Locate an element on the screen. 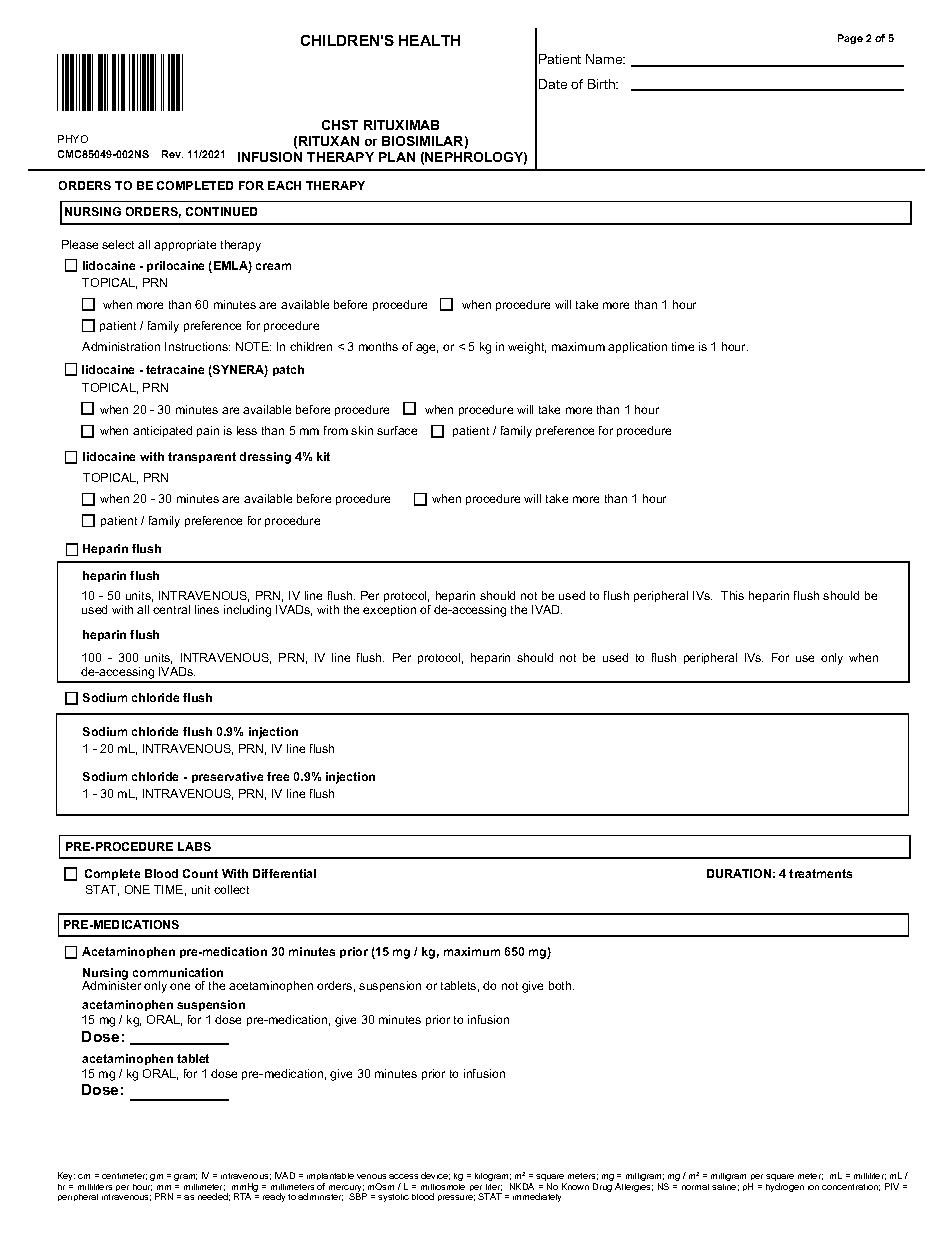 This screenshot has width=952, height=1233. Count is located at coordinates (200, 873).
